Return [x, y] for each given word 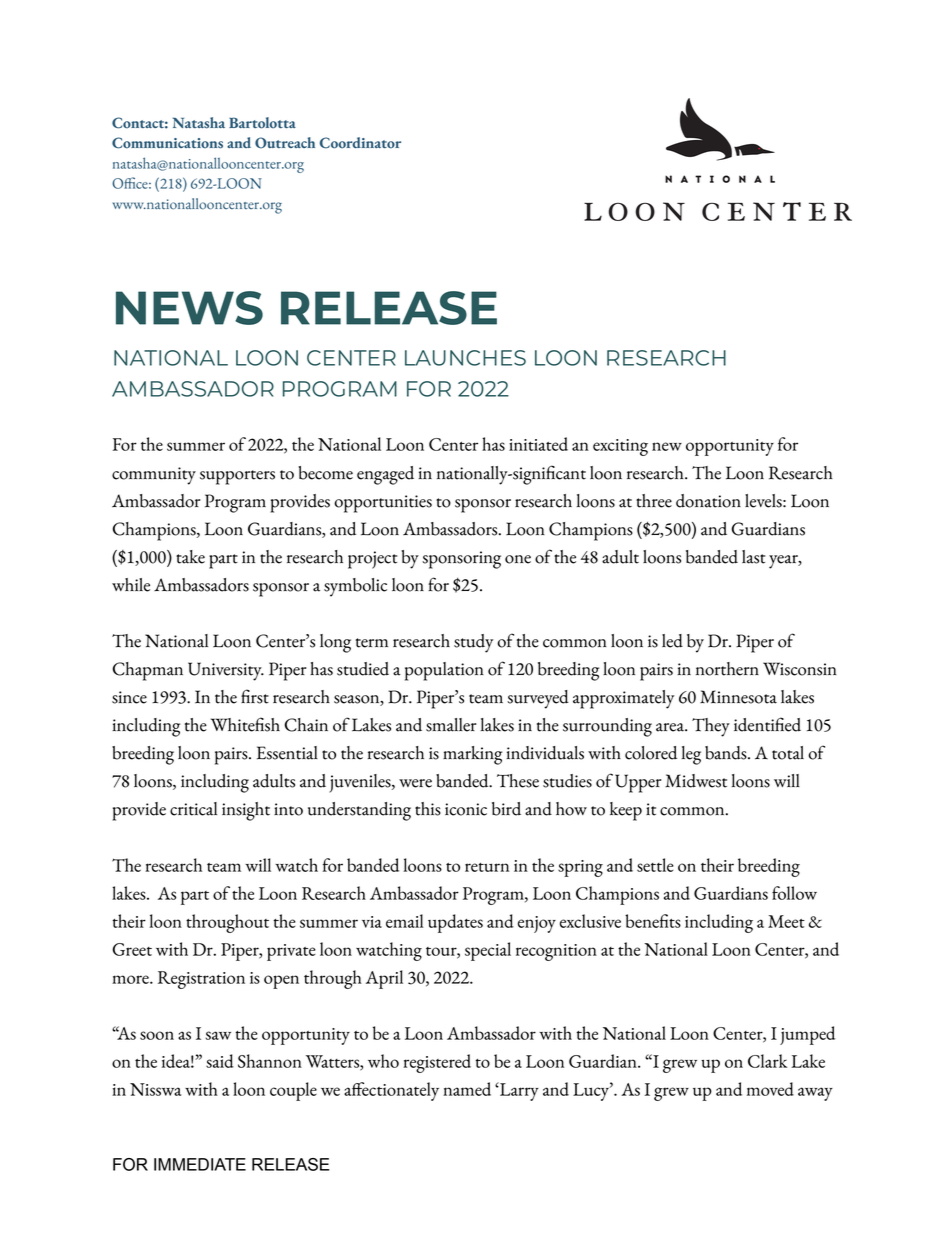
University [226, 671]
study [473, 643]
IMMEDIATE [200, 1164]
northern [727, 669]
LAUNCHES [465, 358]
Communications [167, 143]
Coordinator [360, 143]
